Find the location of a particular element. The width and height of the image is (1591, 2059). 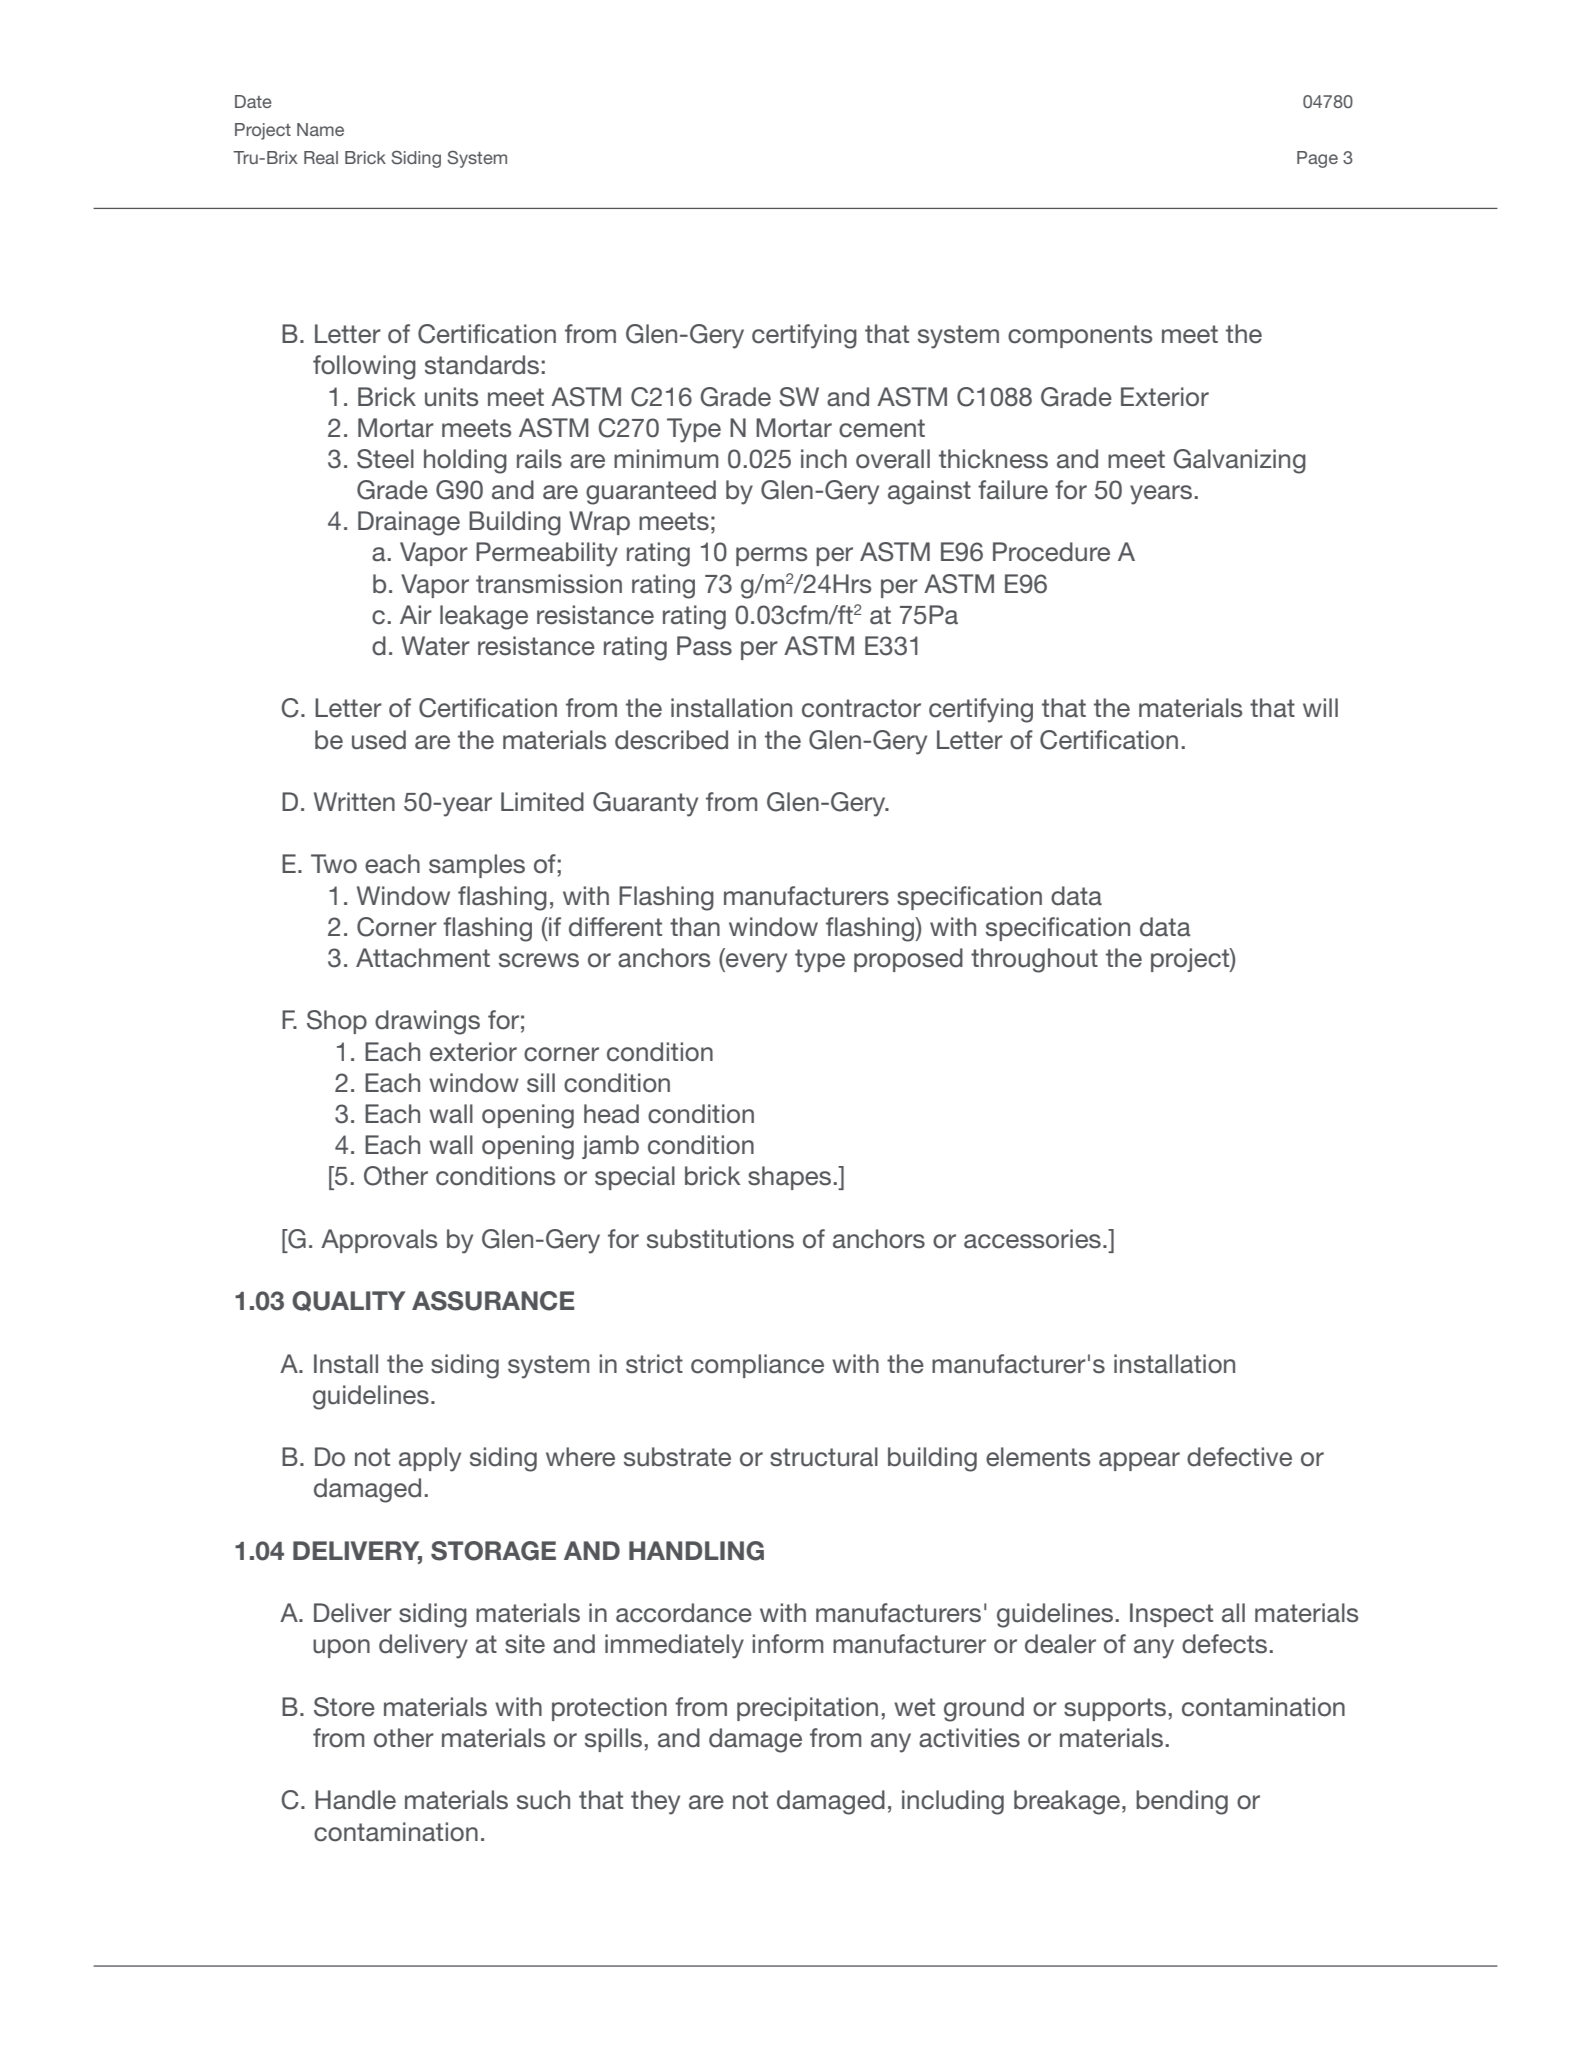

Page is located at coordinates (1317, 159).
